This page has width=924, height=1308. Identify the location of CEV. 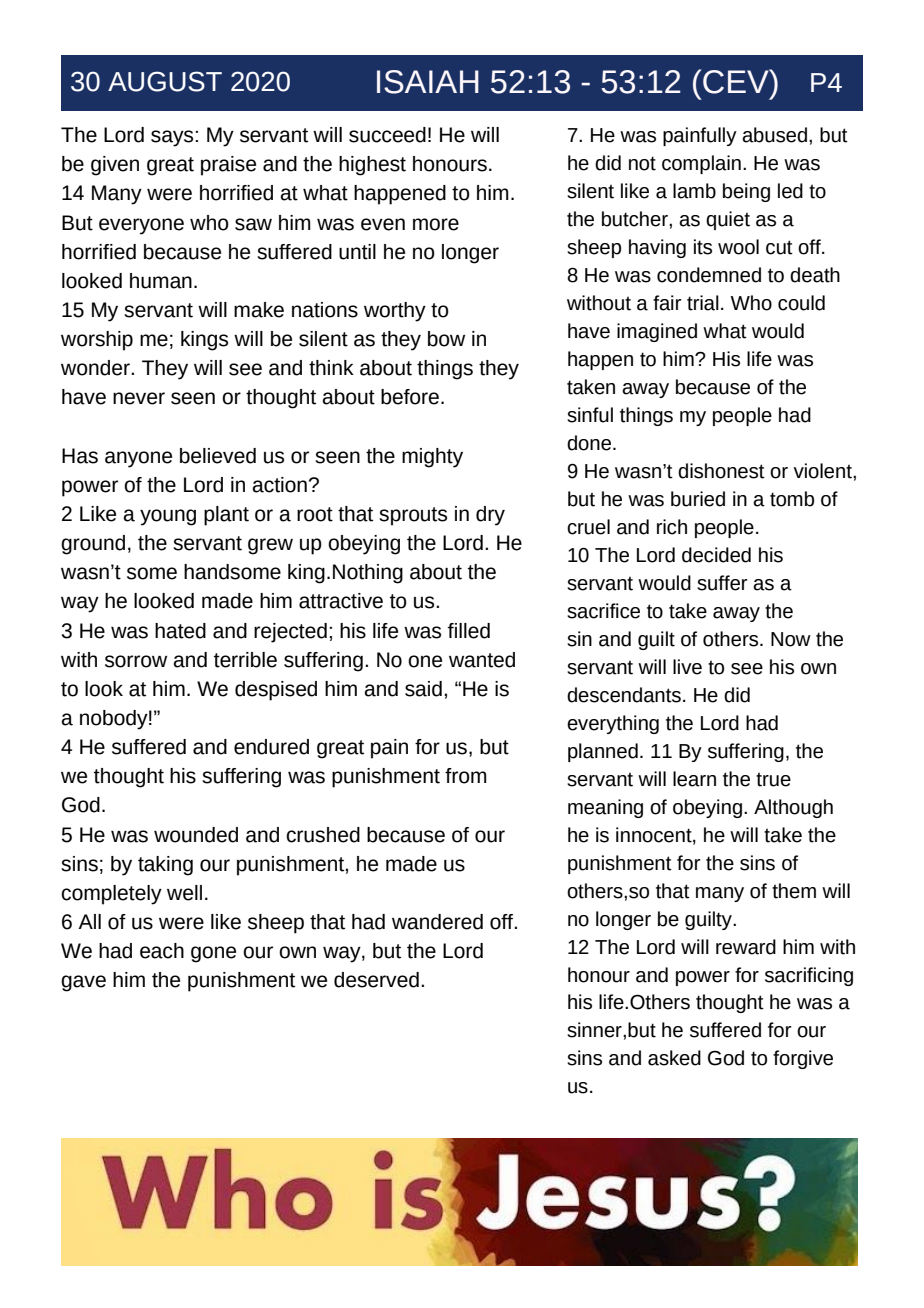
(737, 81).
